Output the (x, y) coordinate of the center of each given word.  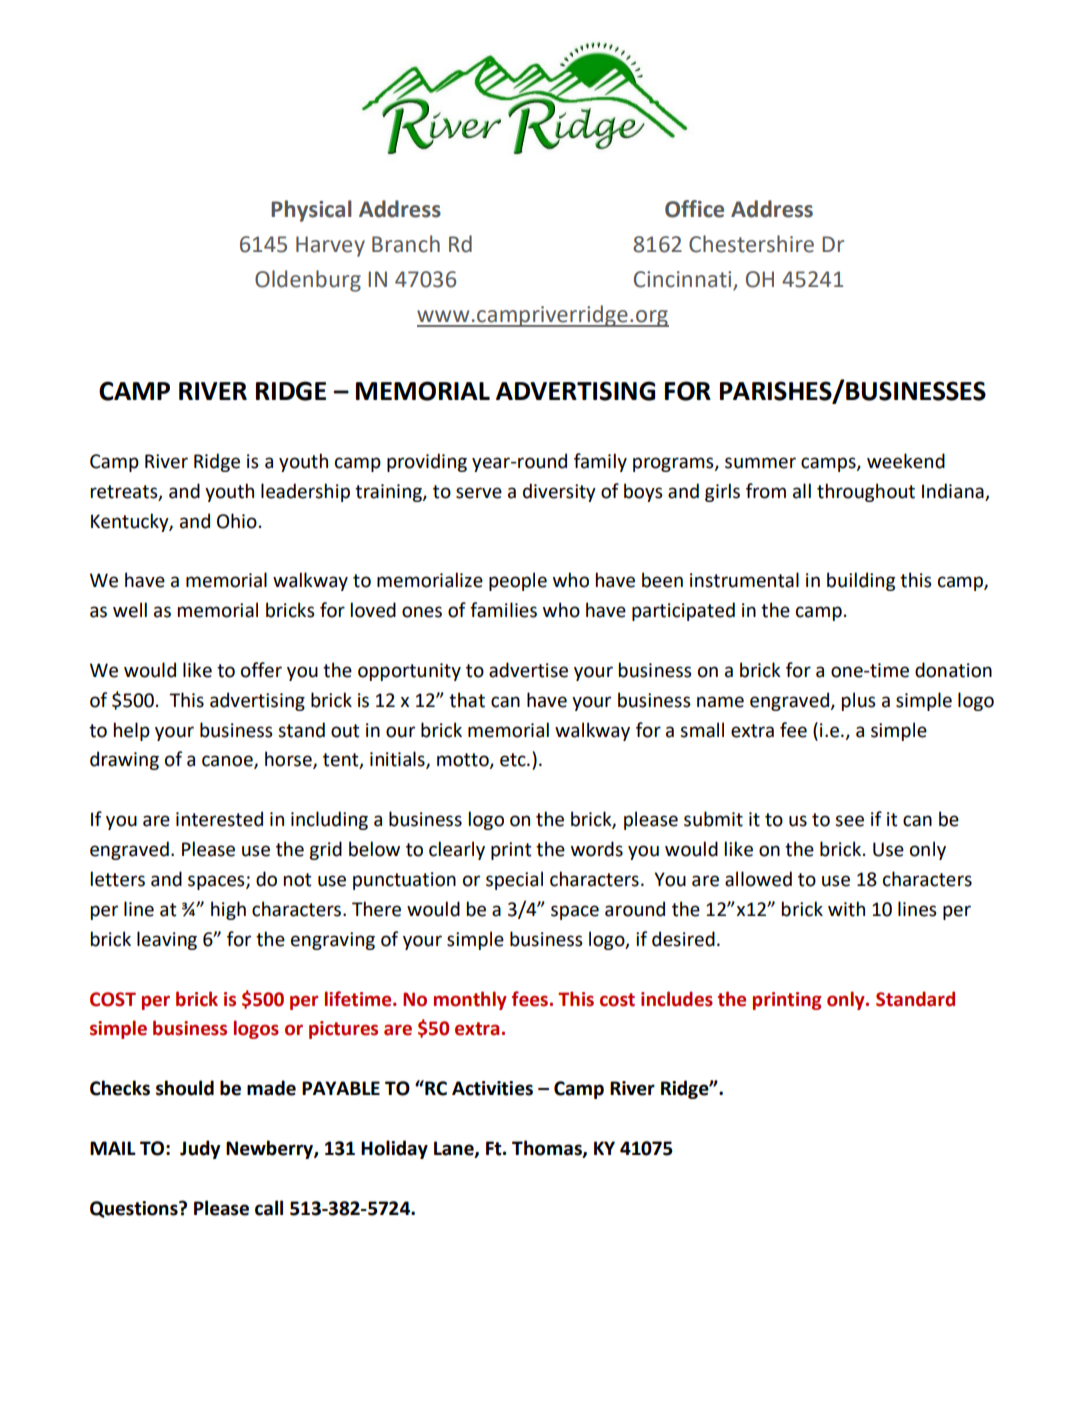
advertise (528, 670)
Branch (406, 244)
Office (694, 209)
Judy (200, 1149)
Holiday (394, 1149)
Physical (311, 211)
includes (677, 999)
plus (859, 701)
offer (261, 670)
